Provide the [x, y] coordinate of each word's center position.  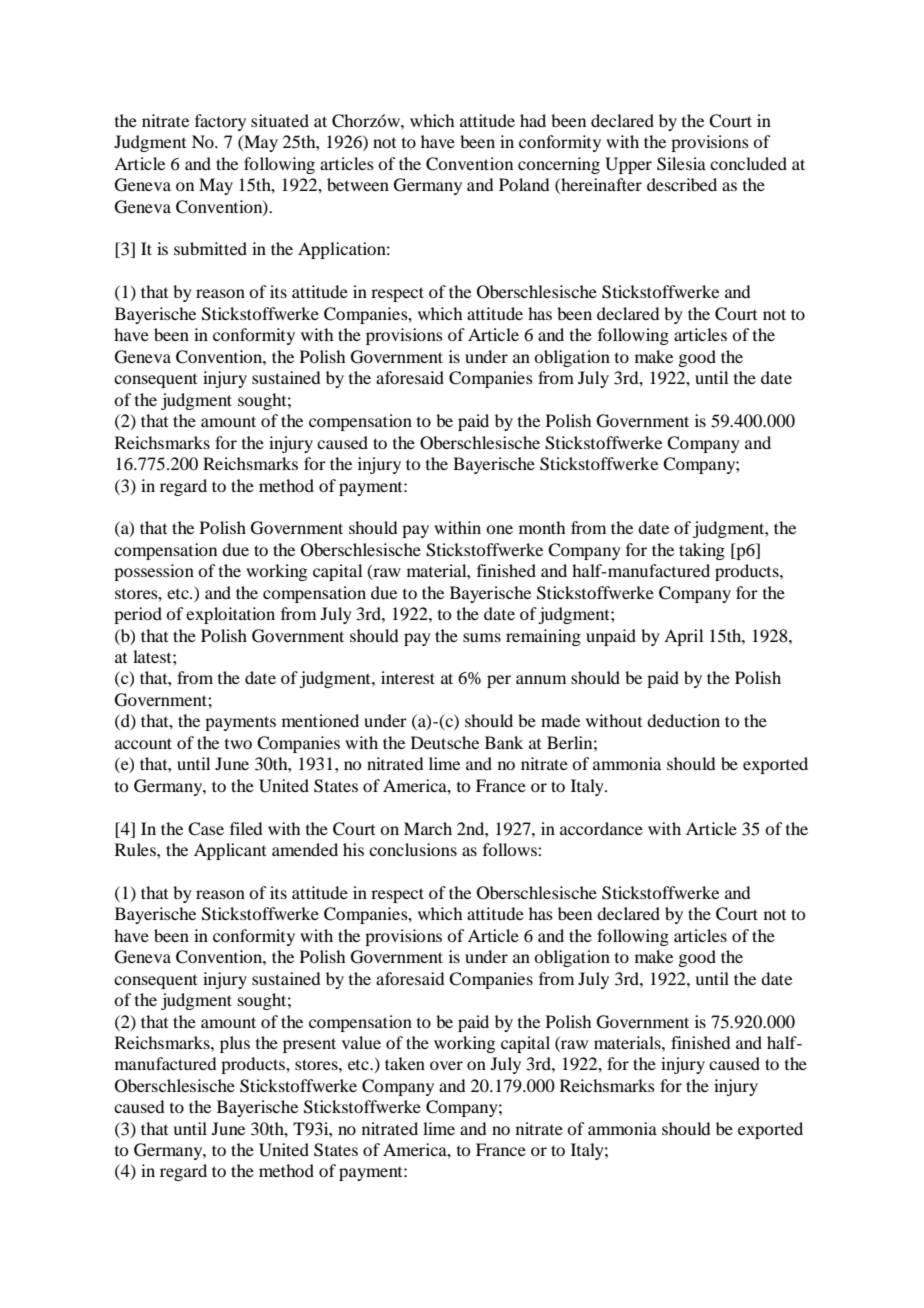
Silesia [681, 164]
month [542, 527]
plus [235, 1044]
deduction [683, 720]
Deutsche [445, 742]
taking [702, 551]
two [238, 744]
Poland [524, 184]
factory [220, 122]
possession [154, 572]
